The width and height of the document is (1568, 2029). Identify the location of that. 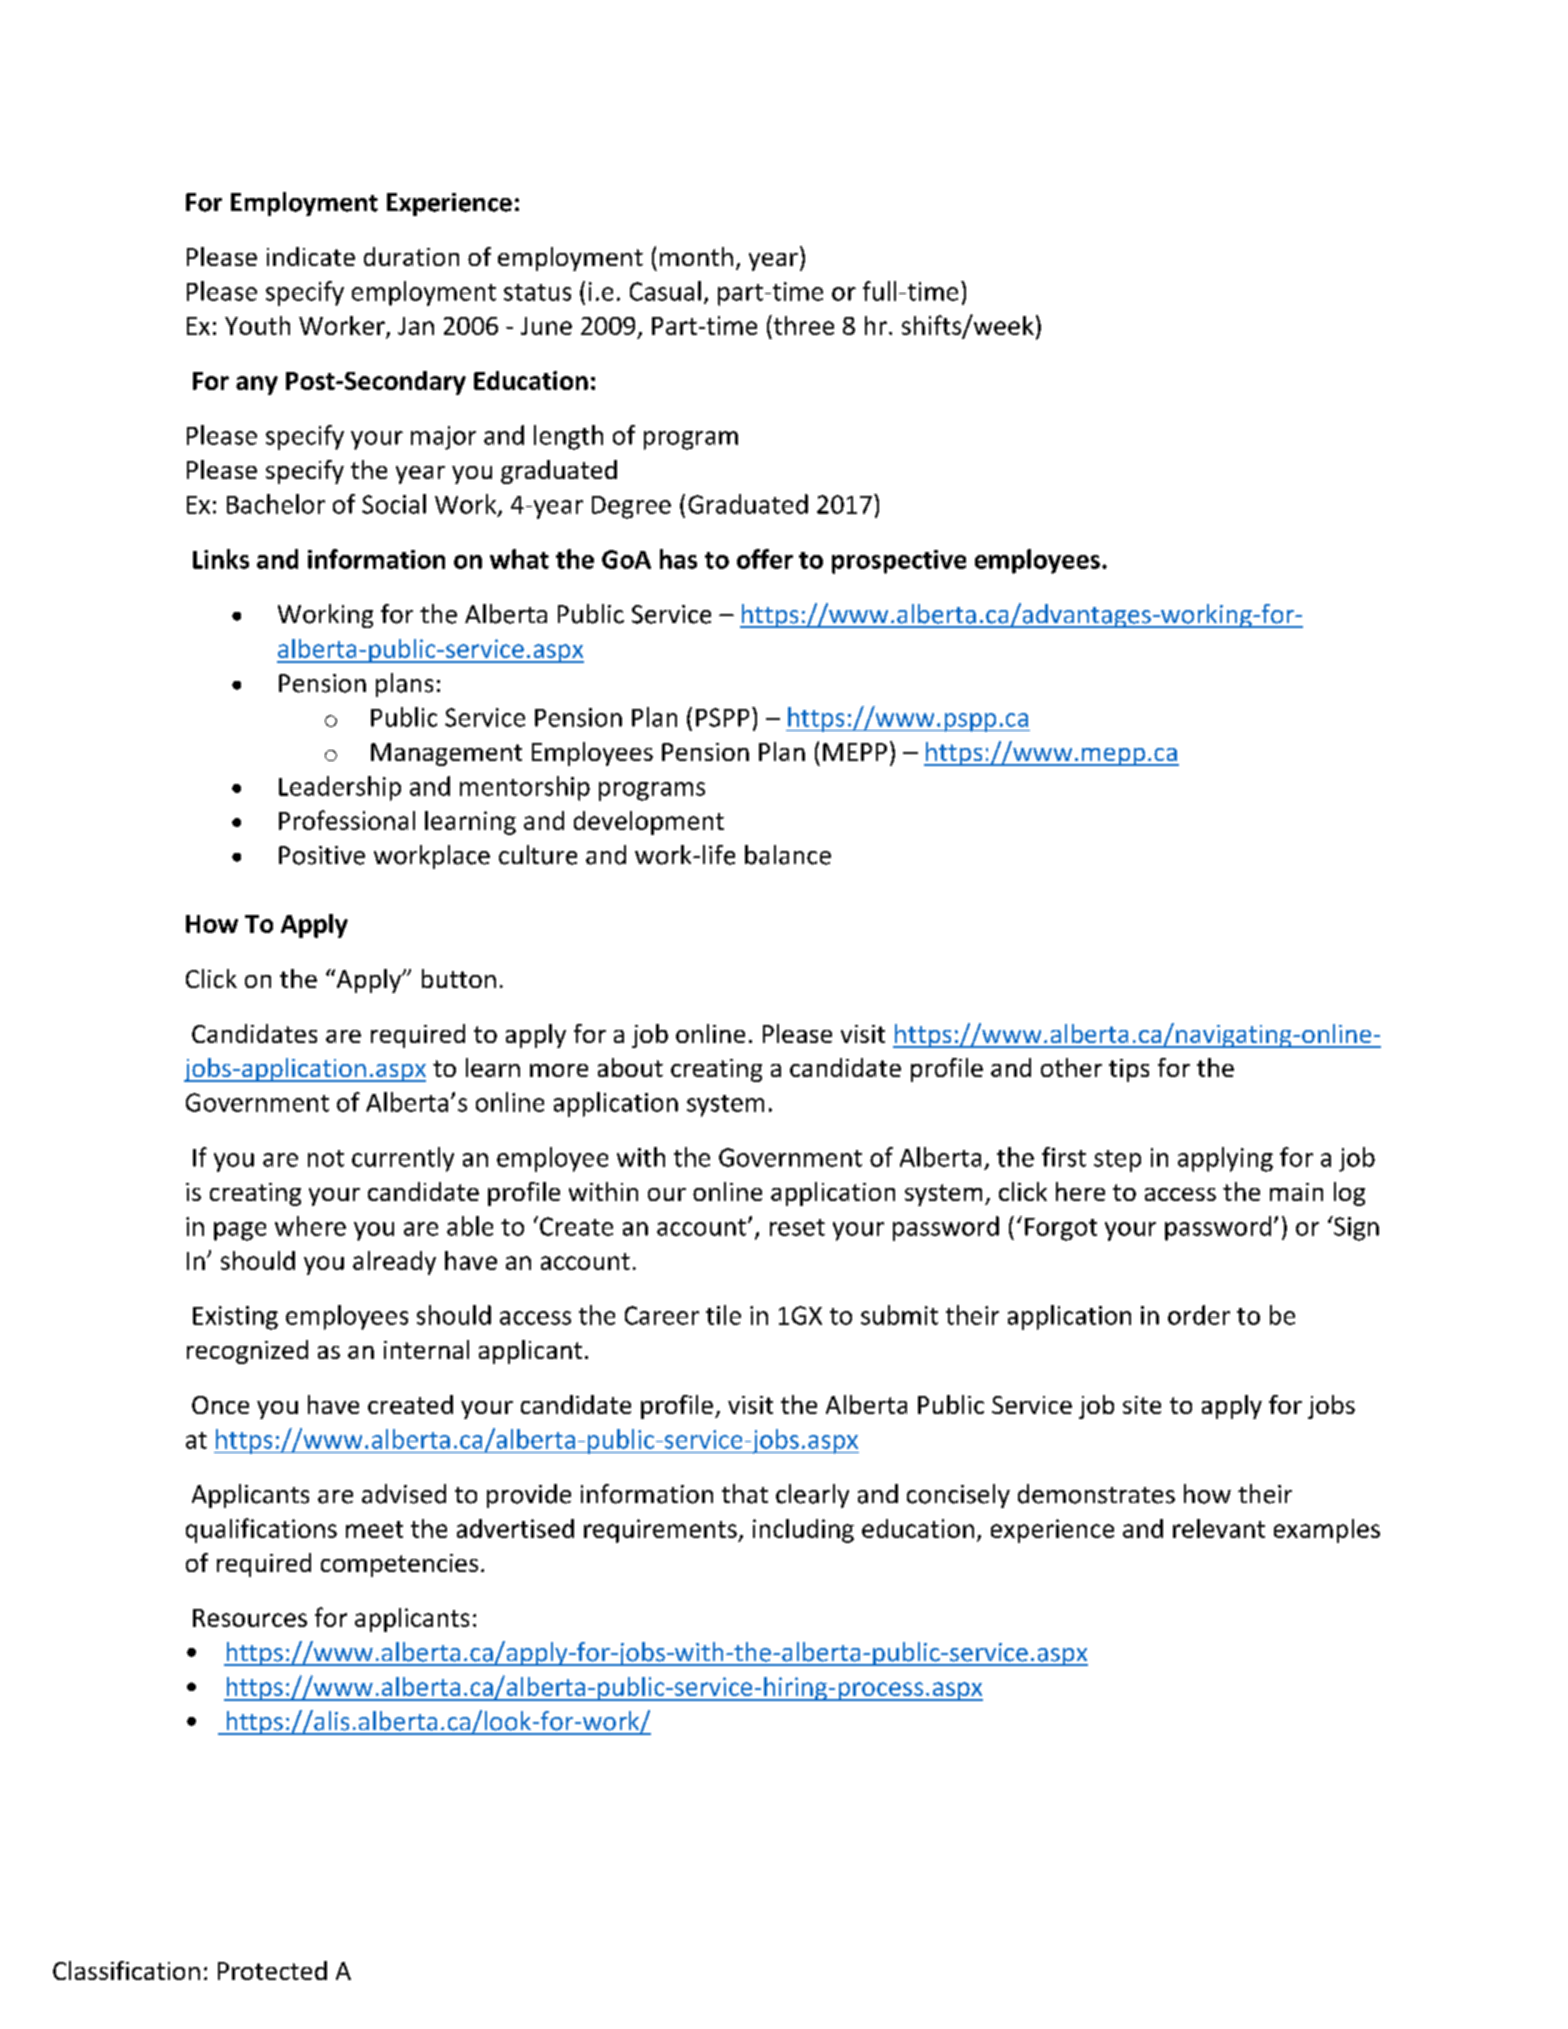
(745, 1494).
